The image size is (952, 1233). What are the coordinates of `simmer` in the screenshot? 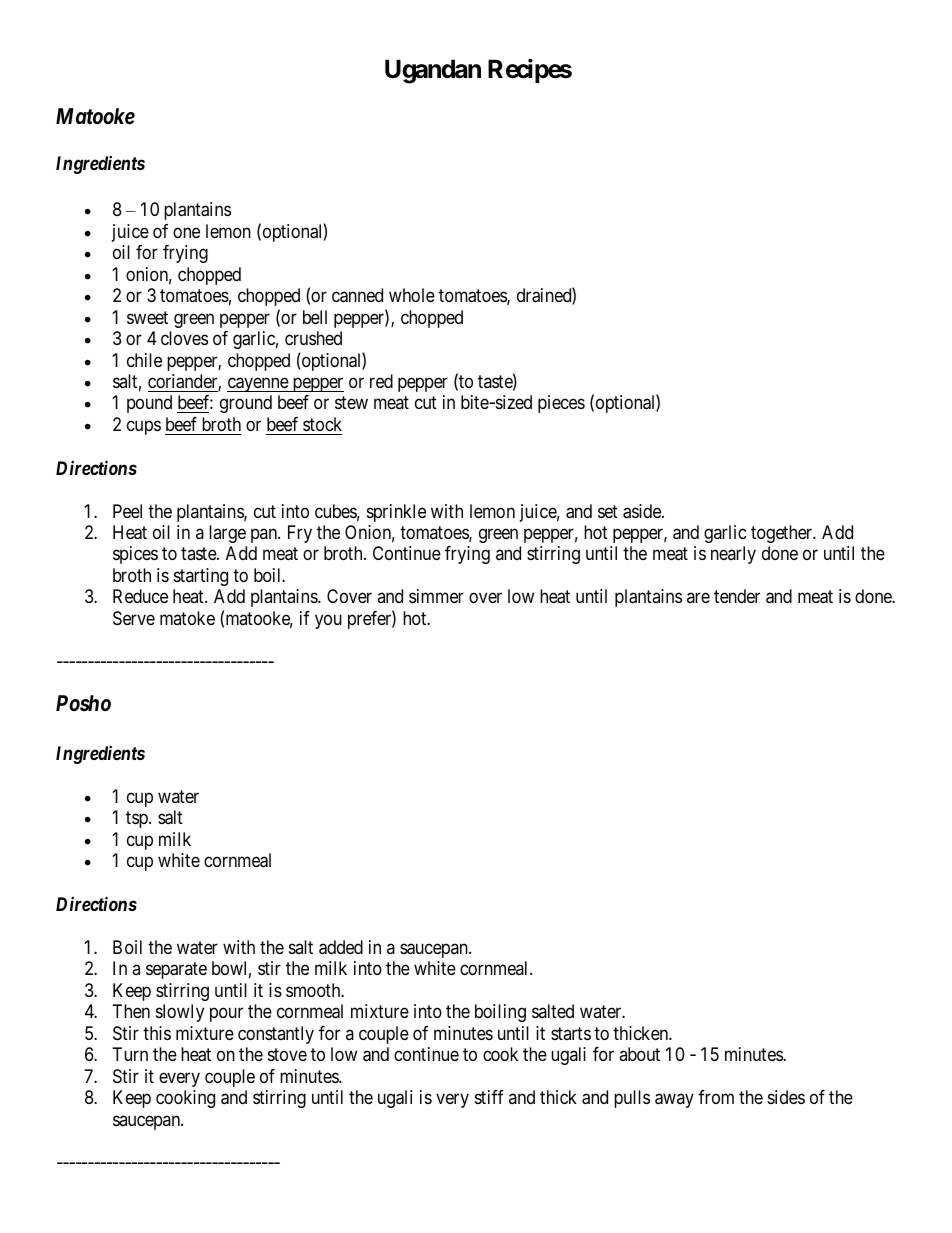 It's located at (436, 596).
